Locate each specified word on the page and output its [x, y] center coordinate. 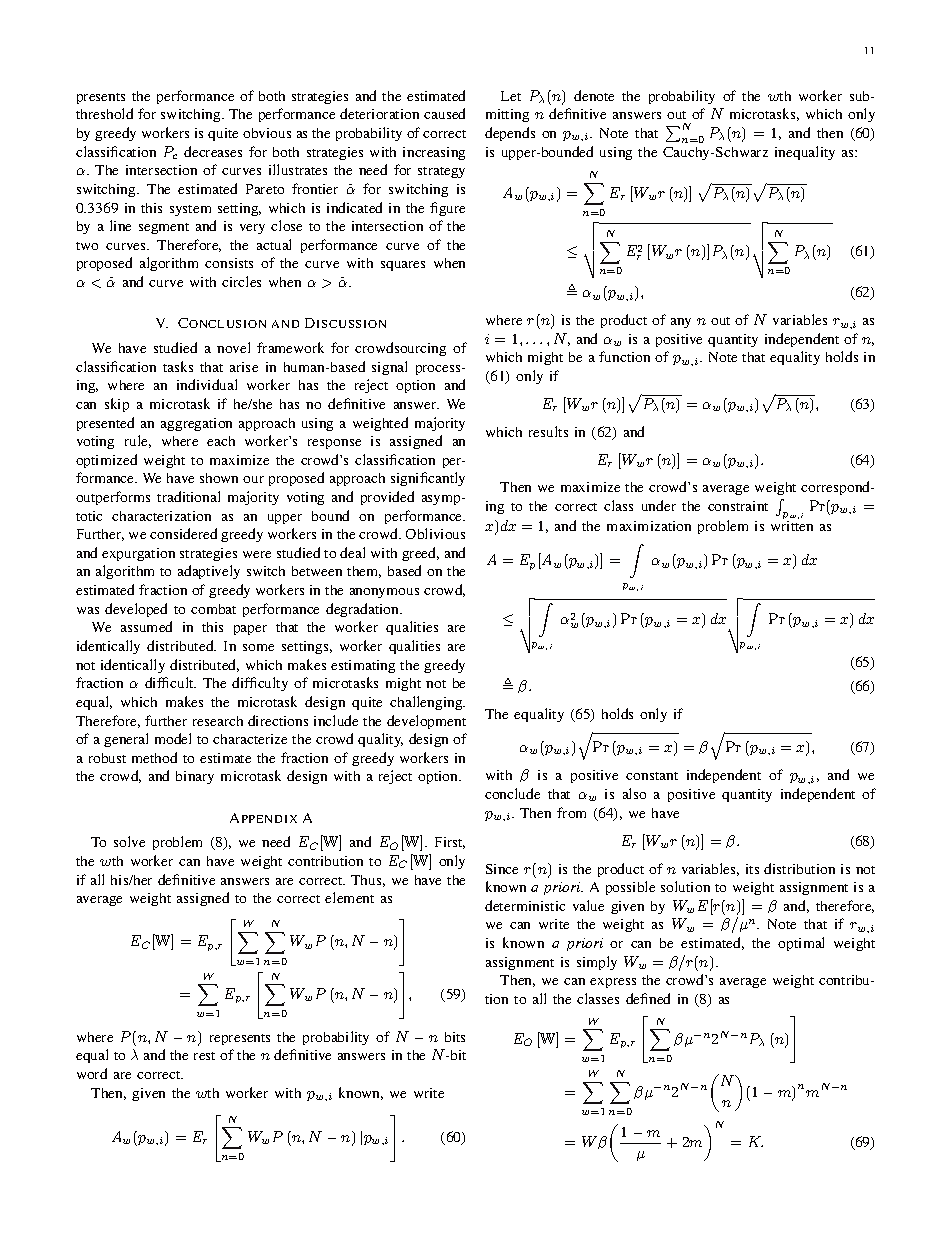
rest [204, 1056]
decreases [213, 151]
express [613, 983]
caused [444, 113]
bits [455, 1037]
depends [510, 134]
